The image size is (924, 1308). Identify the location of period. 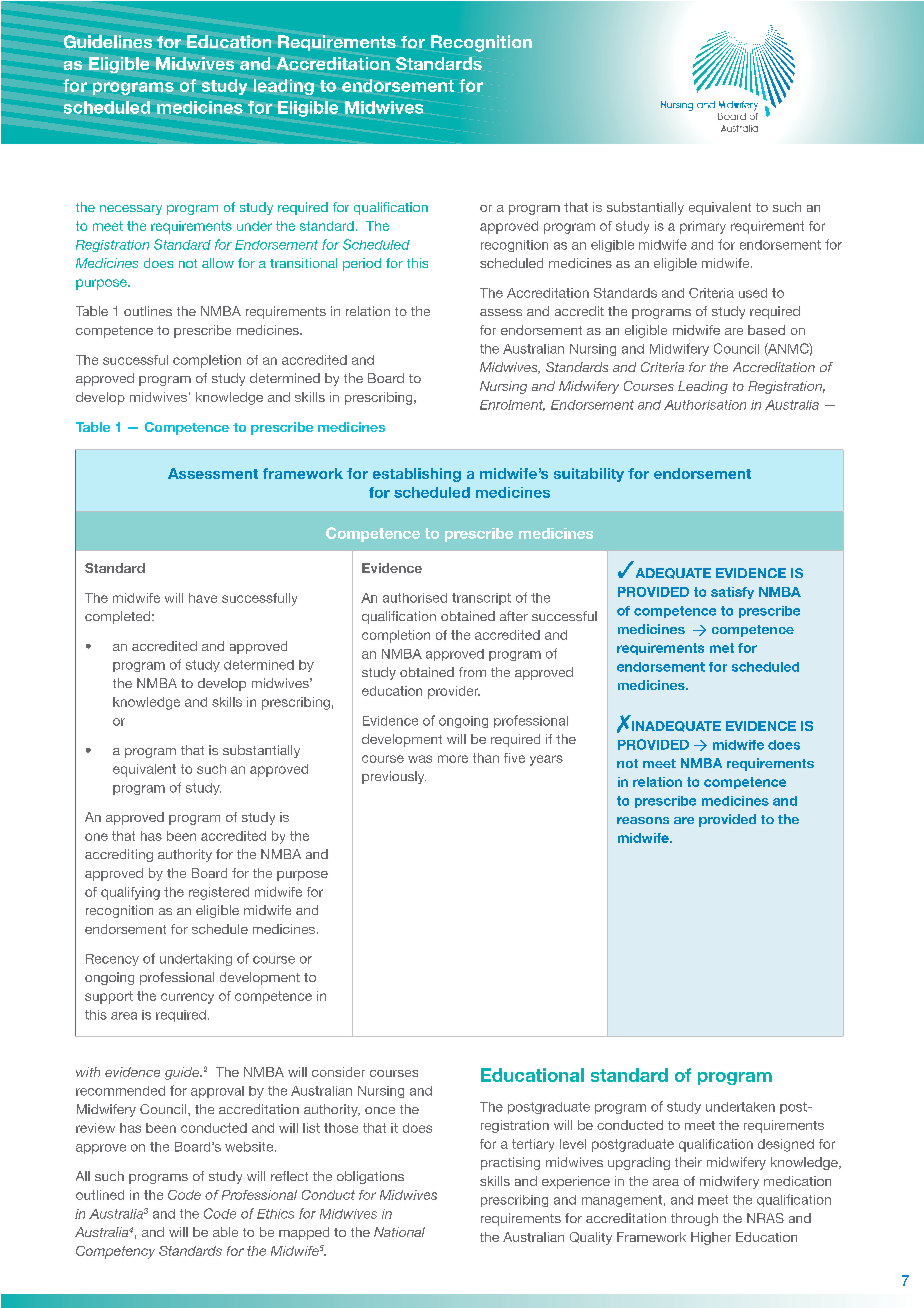
(362, 264).
